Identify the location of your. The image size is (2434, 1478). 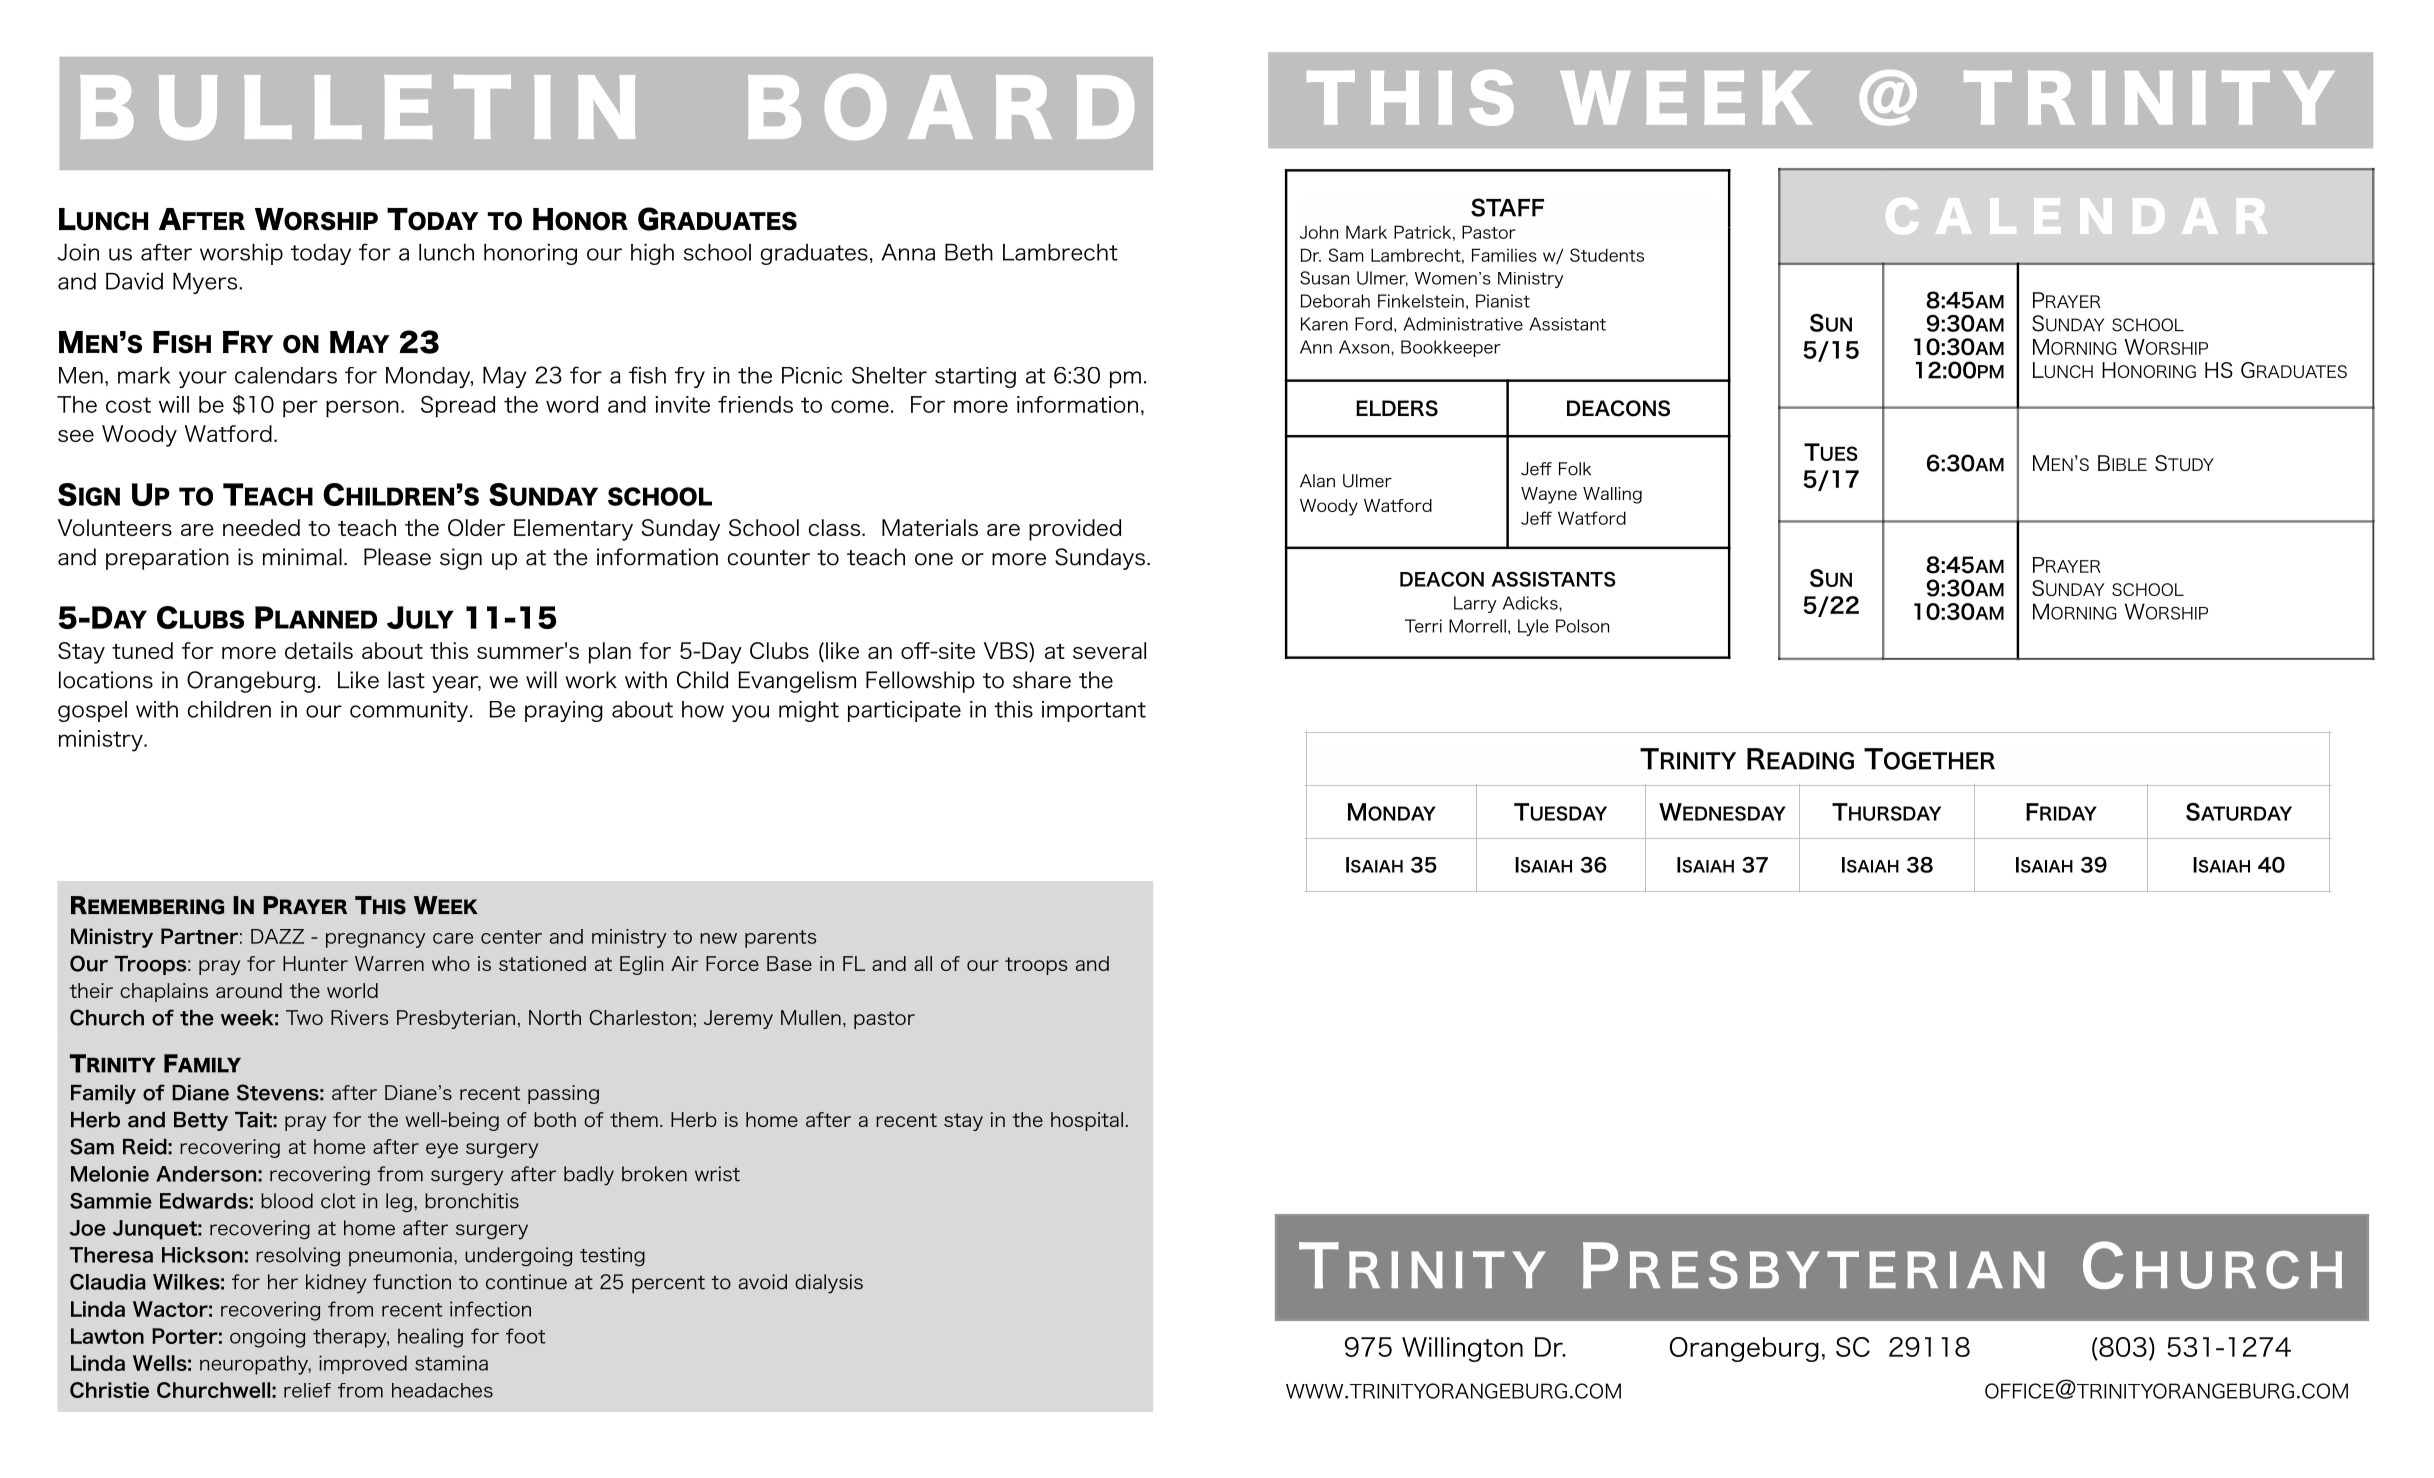
(203, 379).
